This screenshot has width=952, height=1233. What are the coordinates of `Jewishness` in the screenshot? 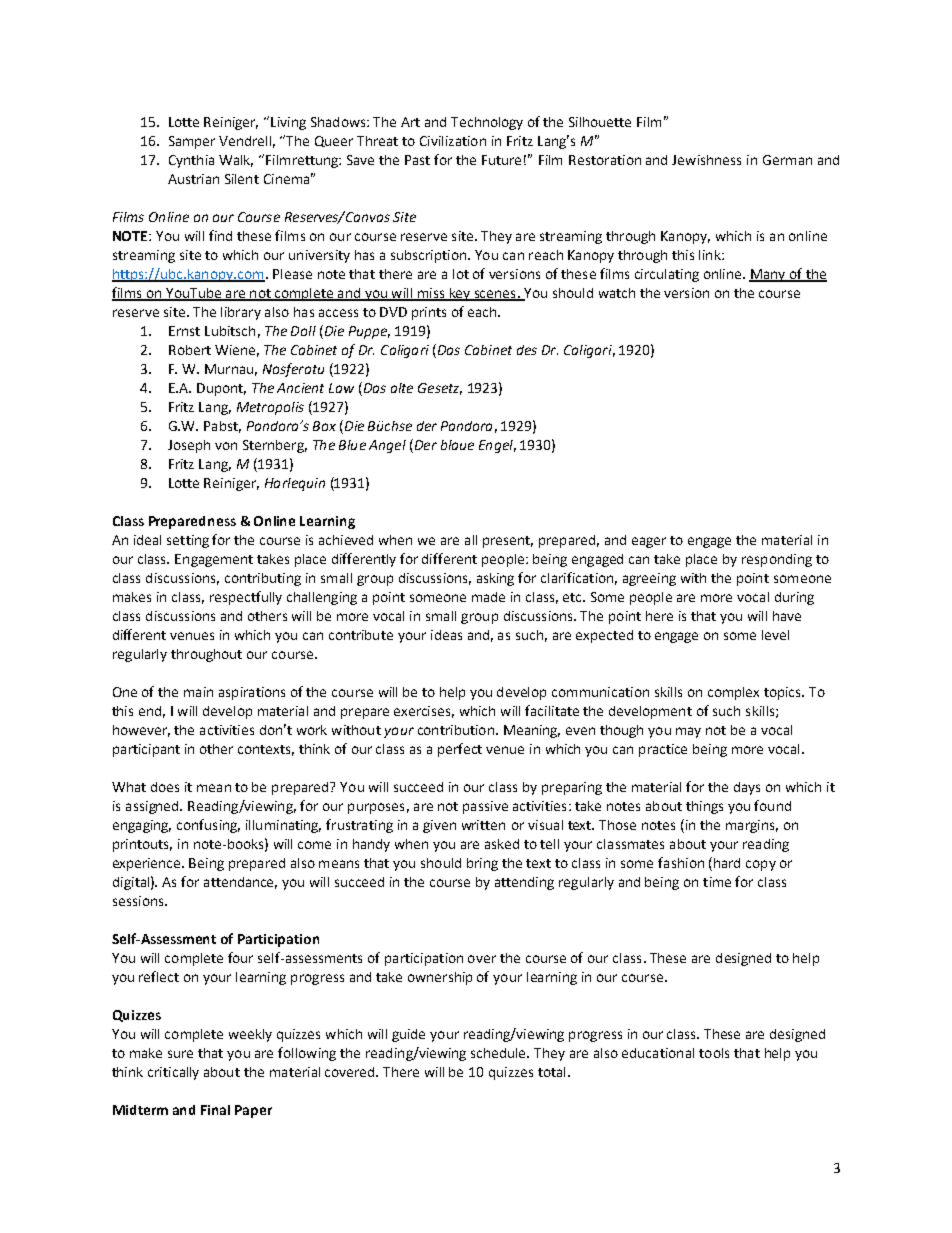 It's located at (706, 160).
